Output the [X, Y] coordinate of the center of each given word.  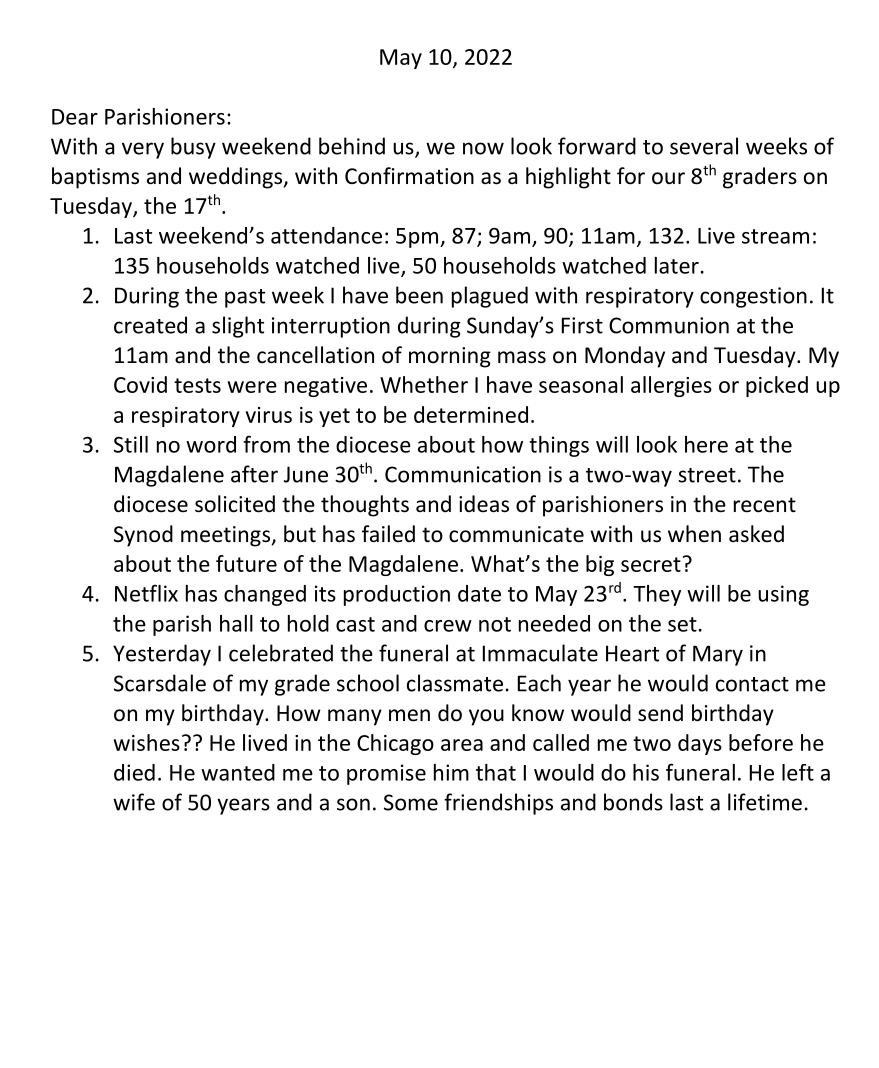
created [150, 325]
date [479, 593]
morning [450, 357]
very [143, 150]
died [134, 772]
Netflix [146, 593]
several [704, 146]
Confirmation [409, 176]
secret [651, 564]
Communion [669, 325]
